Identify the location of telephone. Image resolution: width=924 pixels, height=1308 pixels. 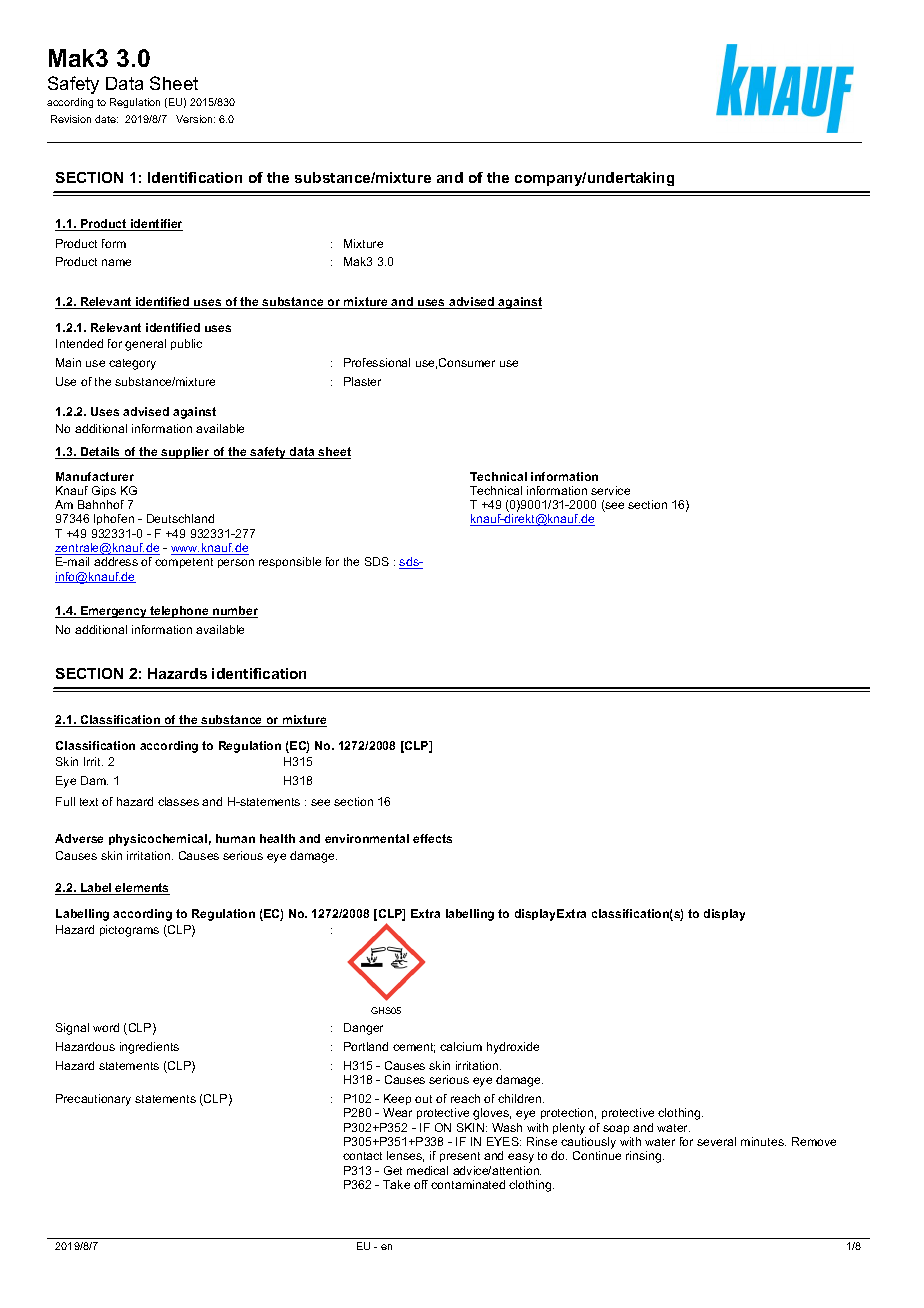
(179, 612).
